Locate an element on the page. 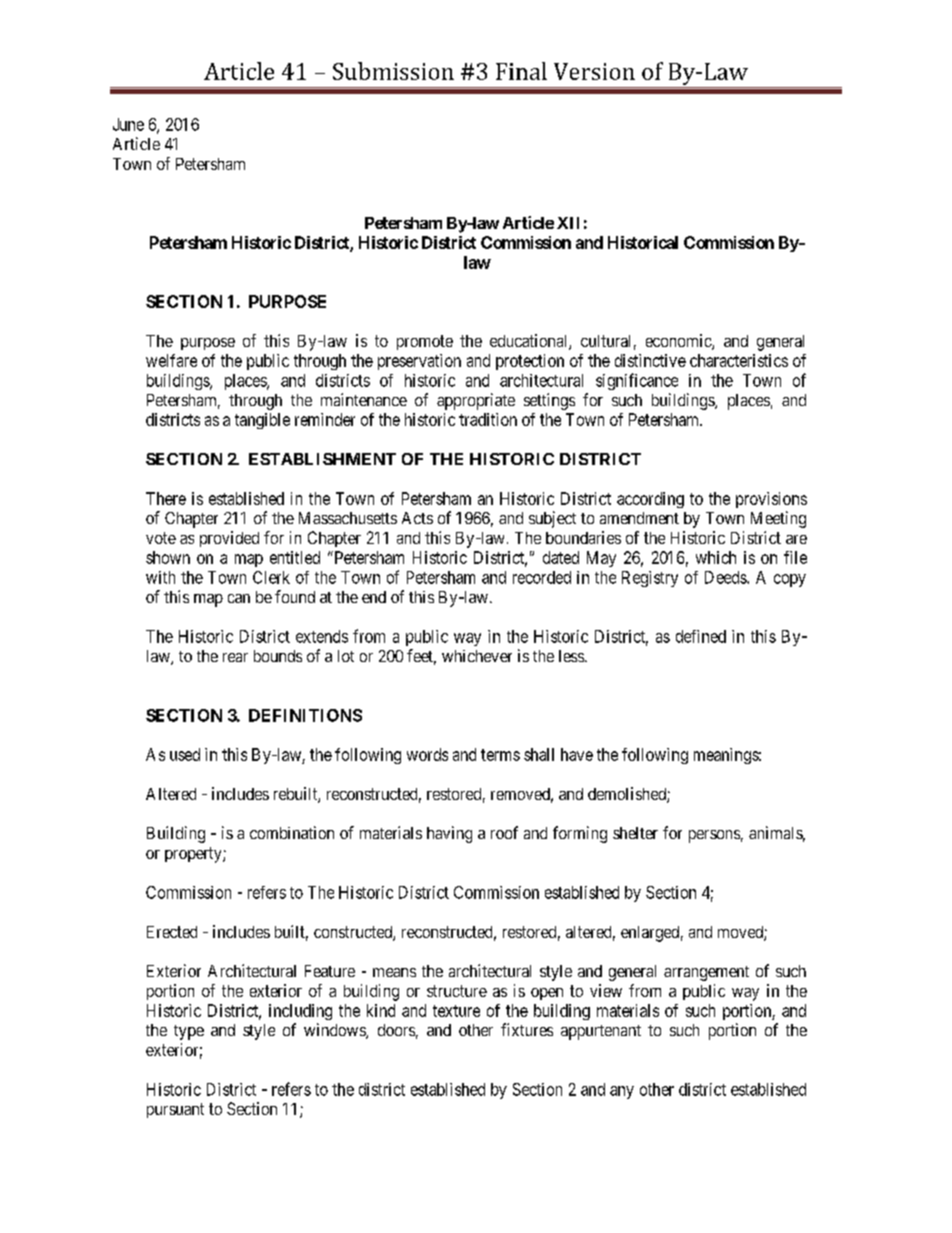 This document has height=1233, width=952. recorded is located at coordinates (542, 577).
